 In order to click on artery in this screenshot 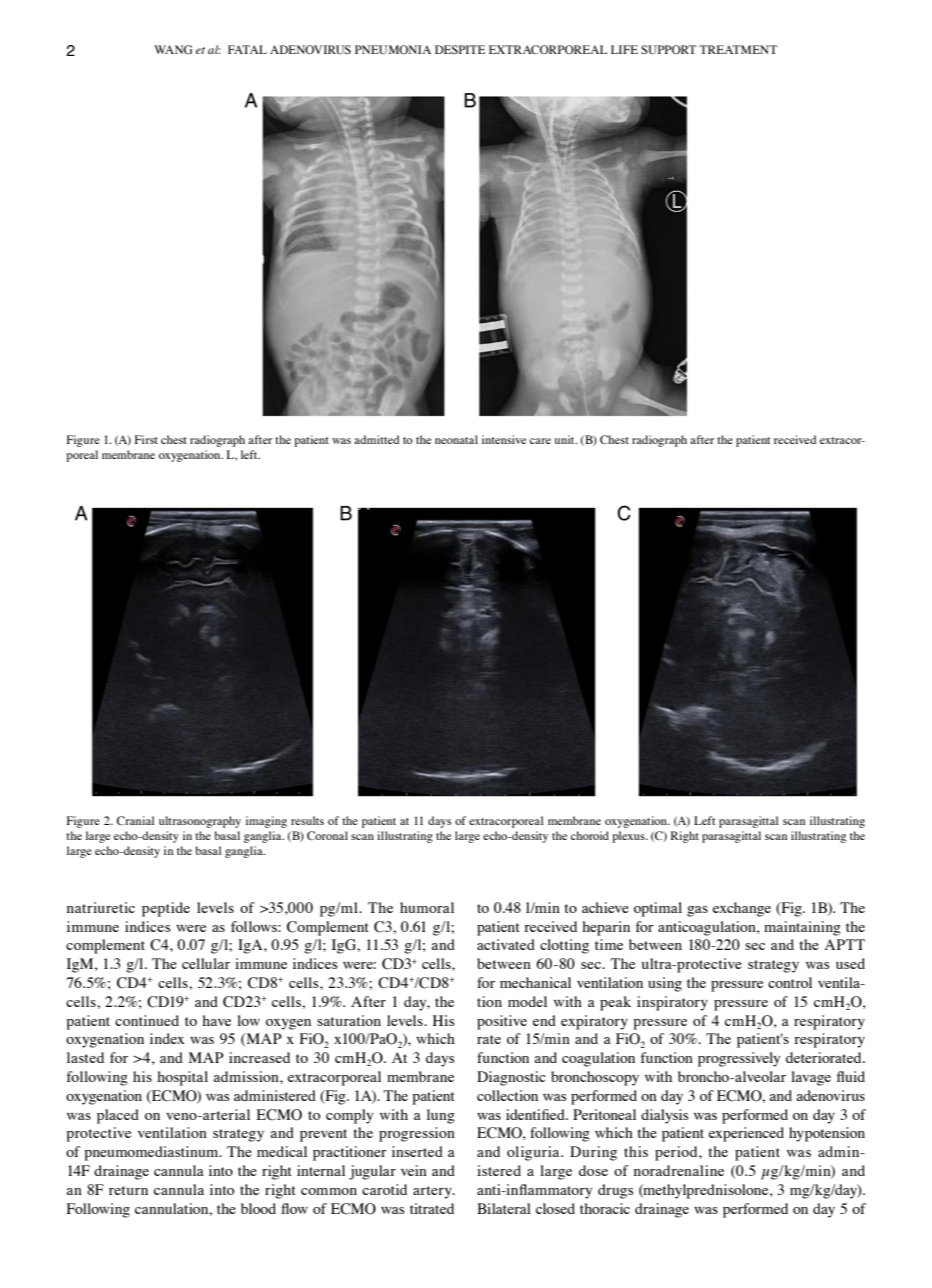, I will do `click(433, 1192)`.
